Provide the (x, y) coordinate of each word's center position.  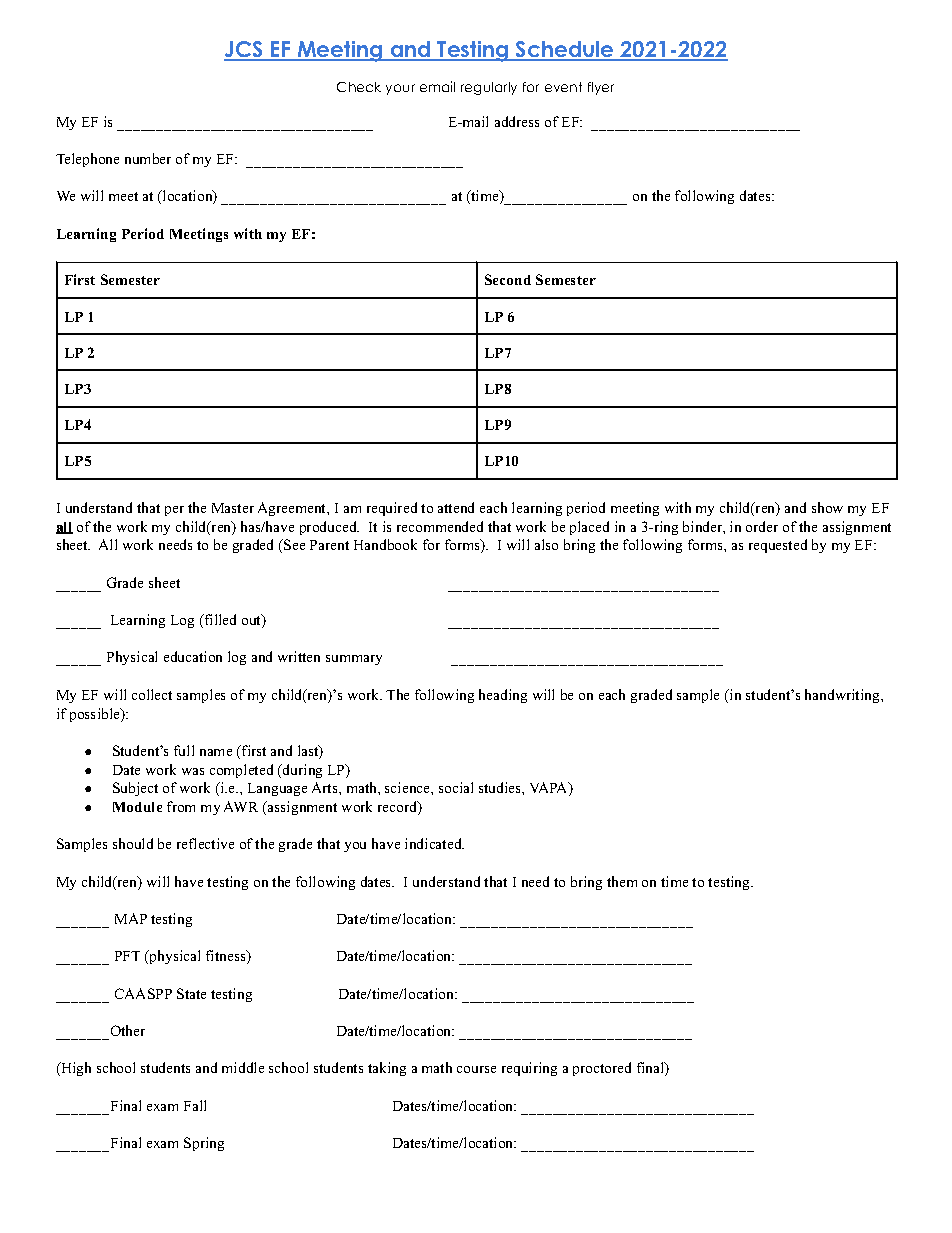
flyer (601, 88)
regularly (489, 88)
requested (778, 546)
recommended (440, 526)
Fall (195, 1105)
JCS (244, 50)
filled (219, 619)
